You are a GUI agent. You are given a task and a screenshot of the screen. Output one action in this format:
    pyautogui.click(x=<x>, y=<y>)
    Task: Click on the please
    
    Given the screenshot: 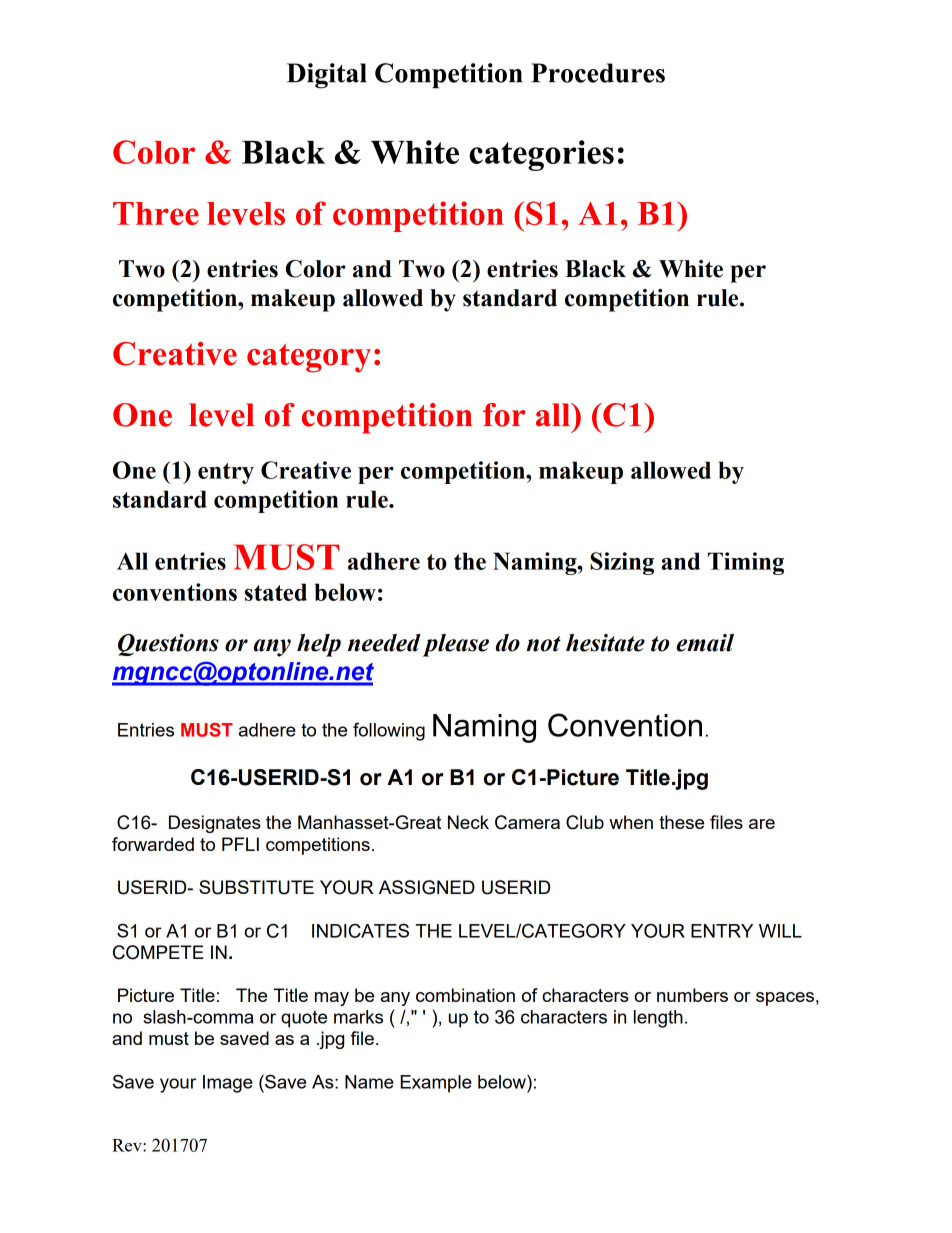 What is the action you would take?
    pyautogui.click(x=455, y=645)
